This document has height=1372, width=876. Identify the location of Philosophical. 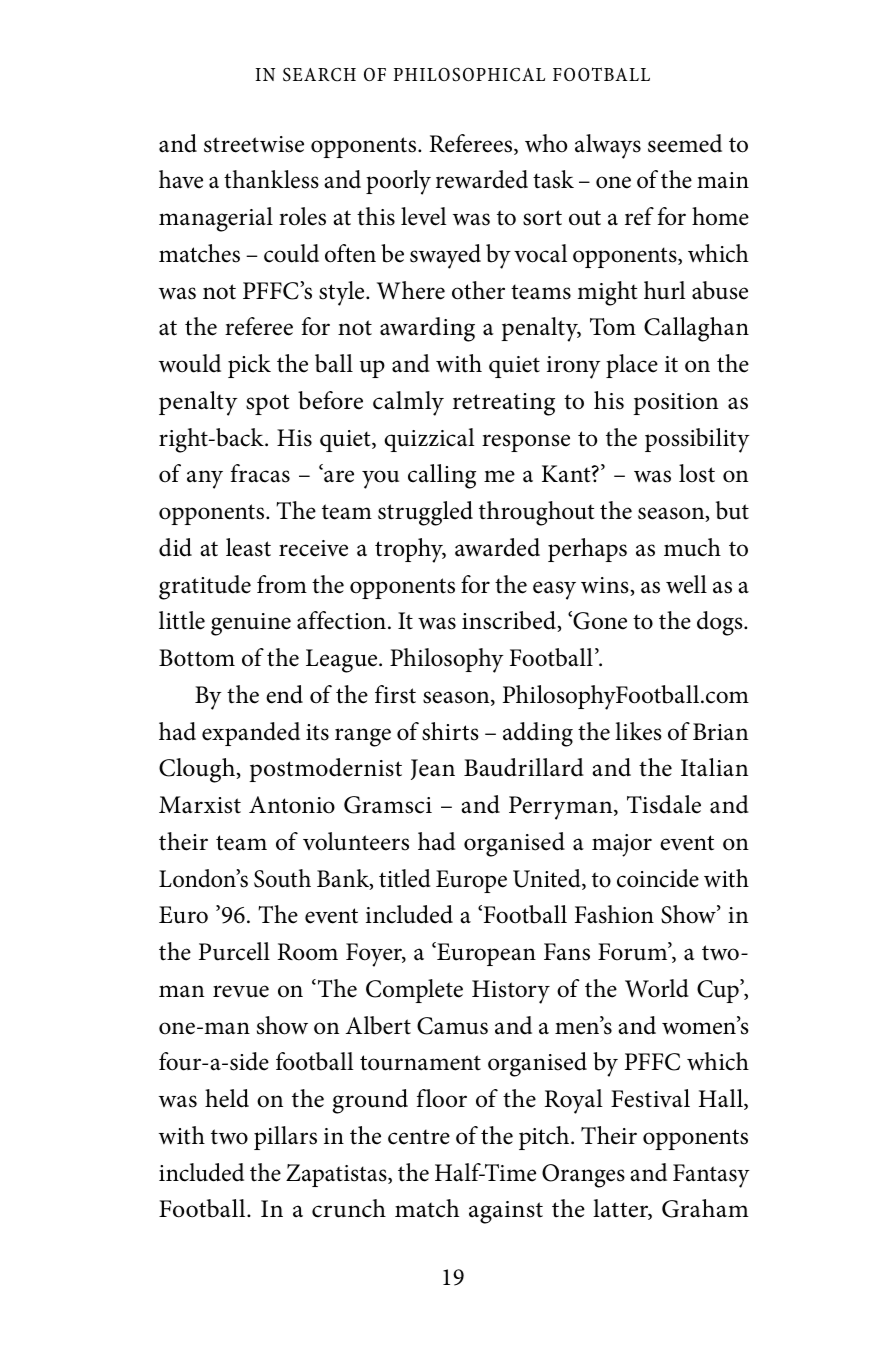
(469, 75).
